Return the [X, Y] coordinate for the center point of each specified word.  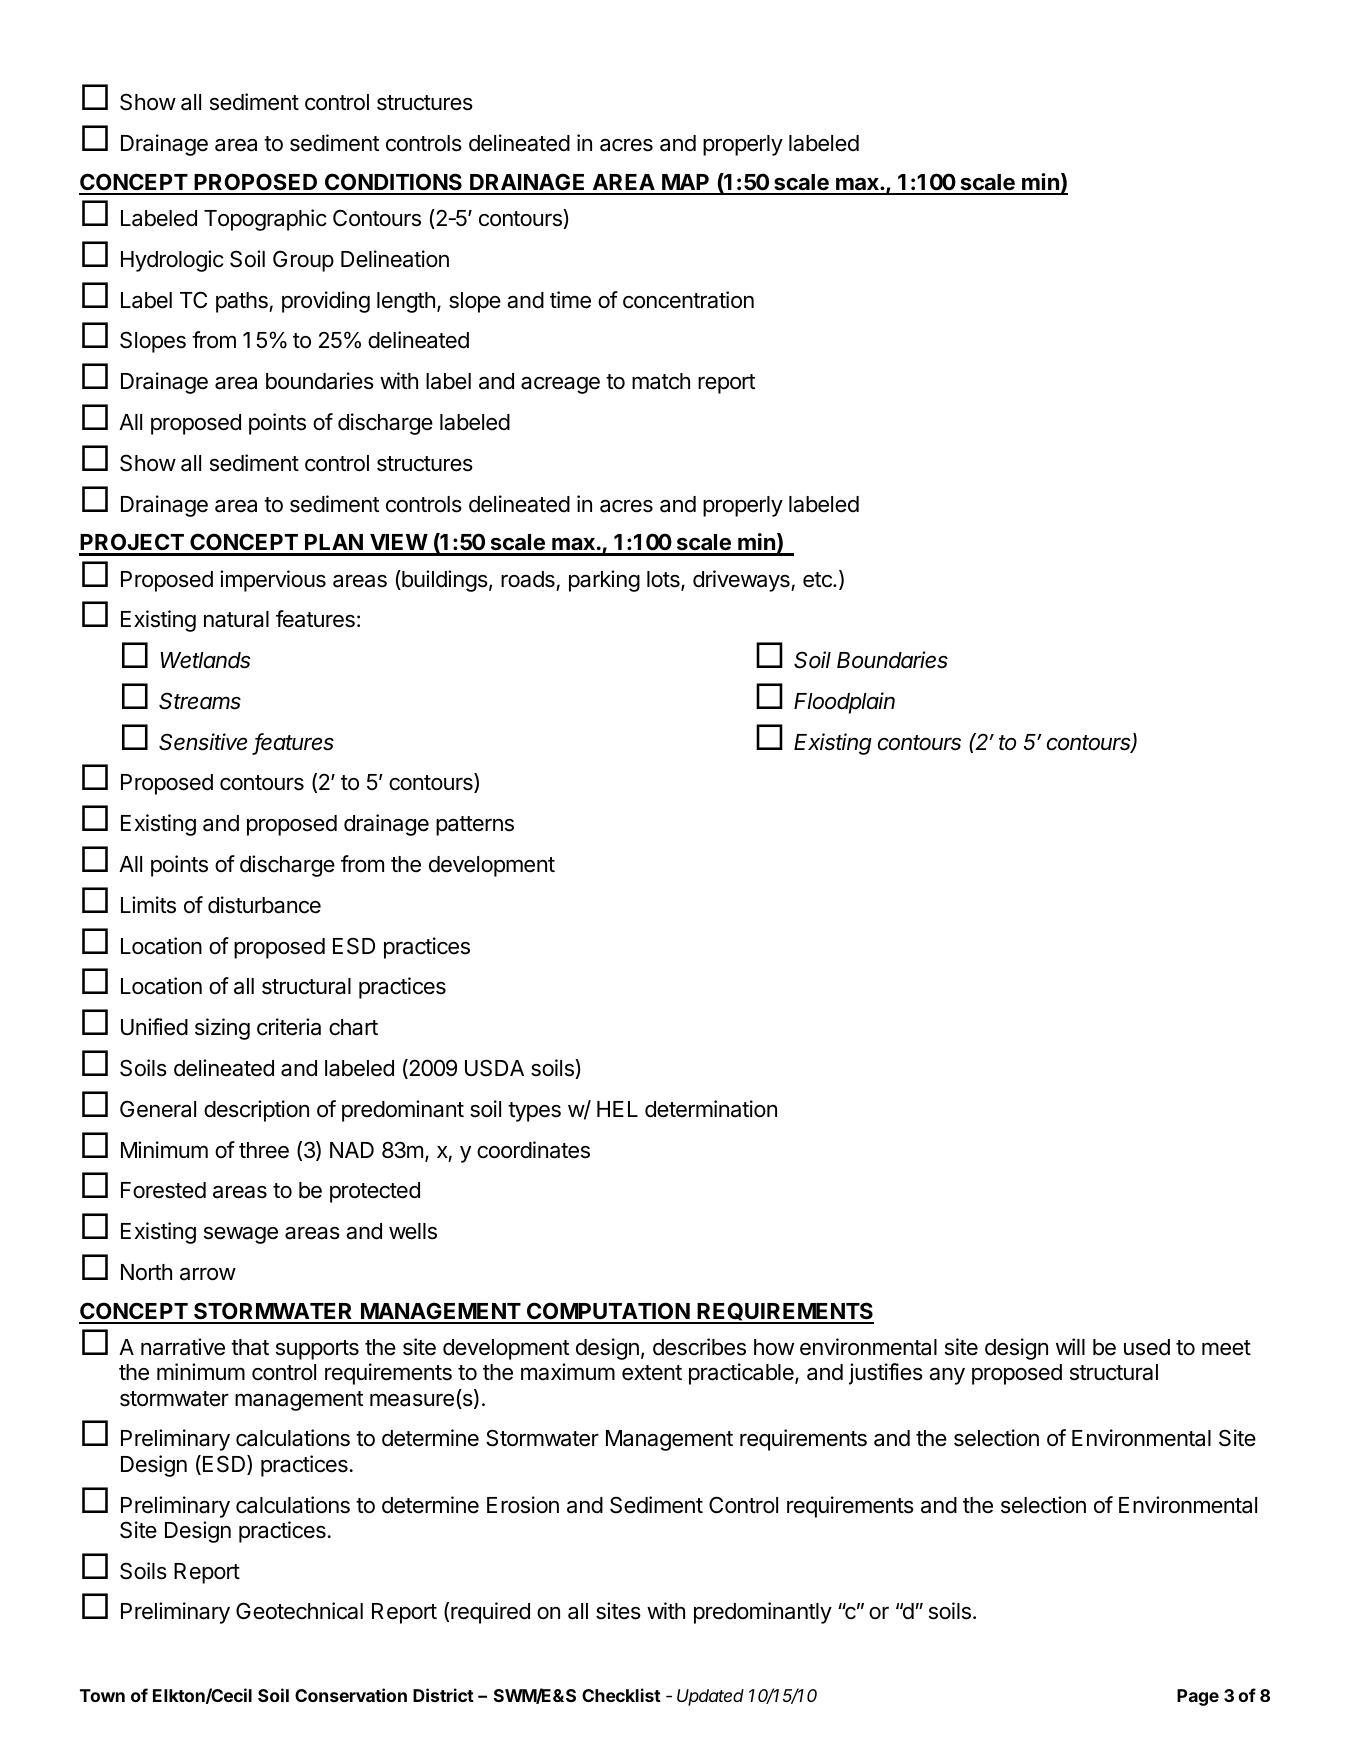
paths [243, 302]
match [661, 381]
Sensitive [203, 742]
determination [711, 1109]
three [264, 1150]
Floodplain [844, 703]
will [1070, 1346]
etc [818, 580]
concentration [688, 300]
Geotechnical [299, 1611]
